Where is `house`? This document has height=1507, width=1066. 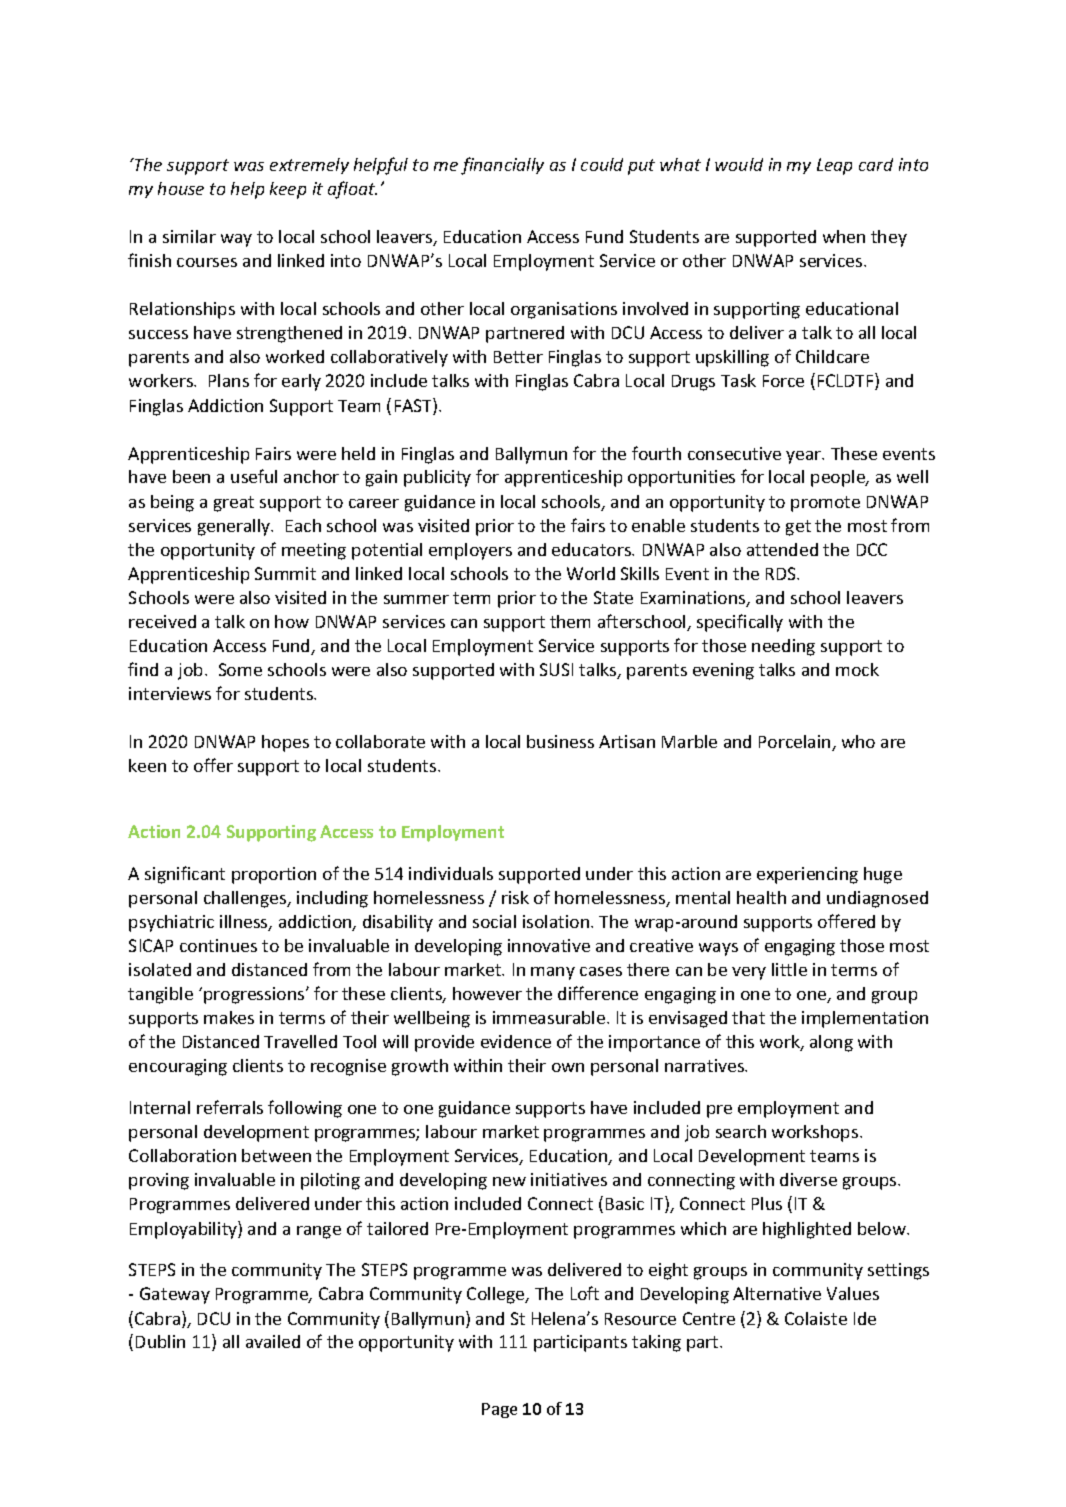
house is located at coordinates (181, 188).
